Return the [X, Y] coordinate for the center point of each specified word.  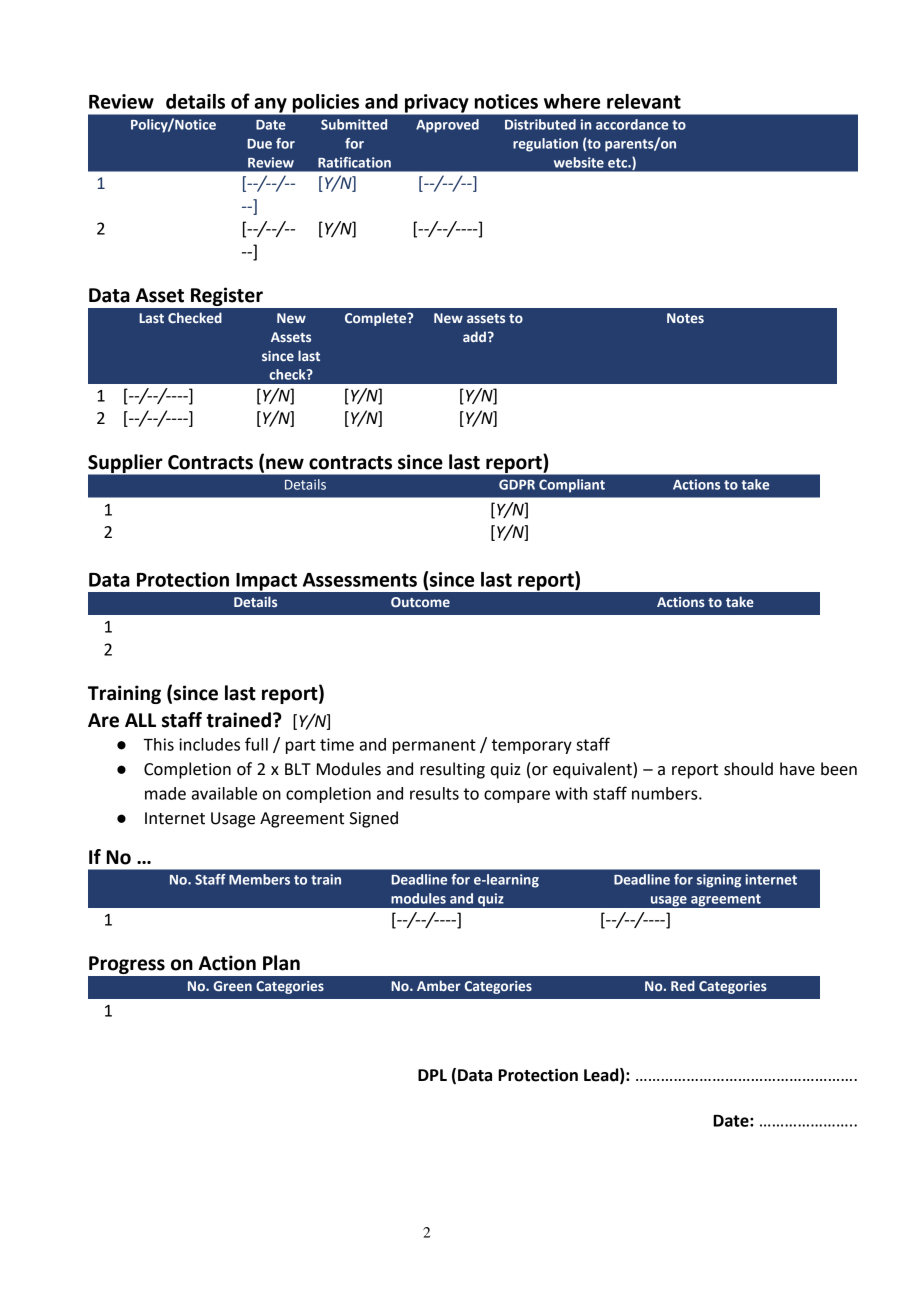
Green [232, 986]
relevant [644, 101]
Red [683, 985]
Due [259, 144]
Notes [685, 318]
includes [209, 744]
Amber [439, 985]
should [748, 769]
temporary [532, 746]
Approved [447, 126]
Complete [376, 319]
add [474, 336]
